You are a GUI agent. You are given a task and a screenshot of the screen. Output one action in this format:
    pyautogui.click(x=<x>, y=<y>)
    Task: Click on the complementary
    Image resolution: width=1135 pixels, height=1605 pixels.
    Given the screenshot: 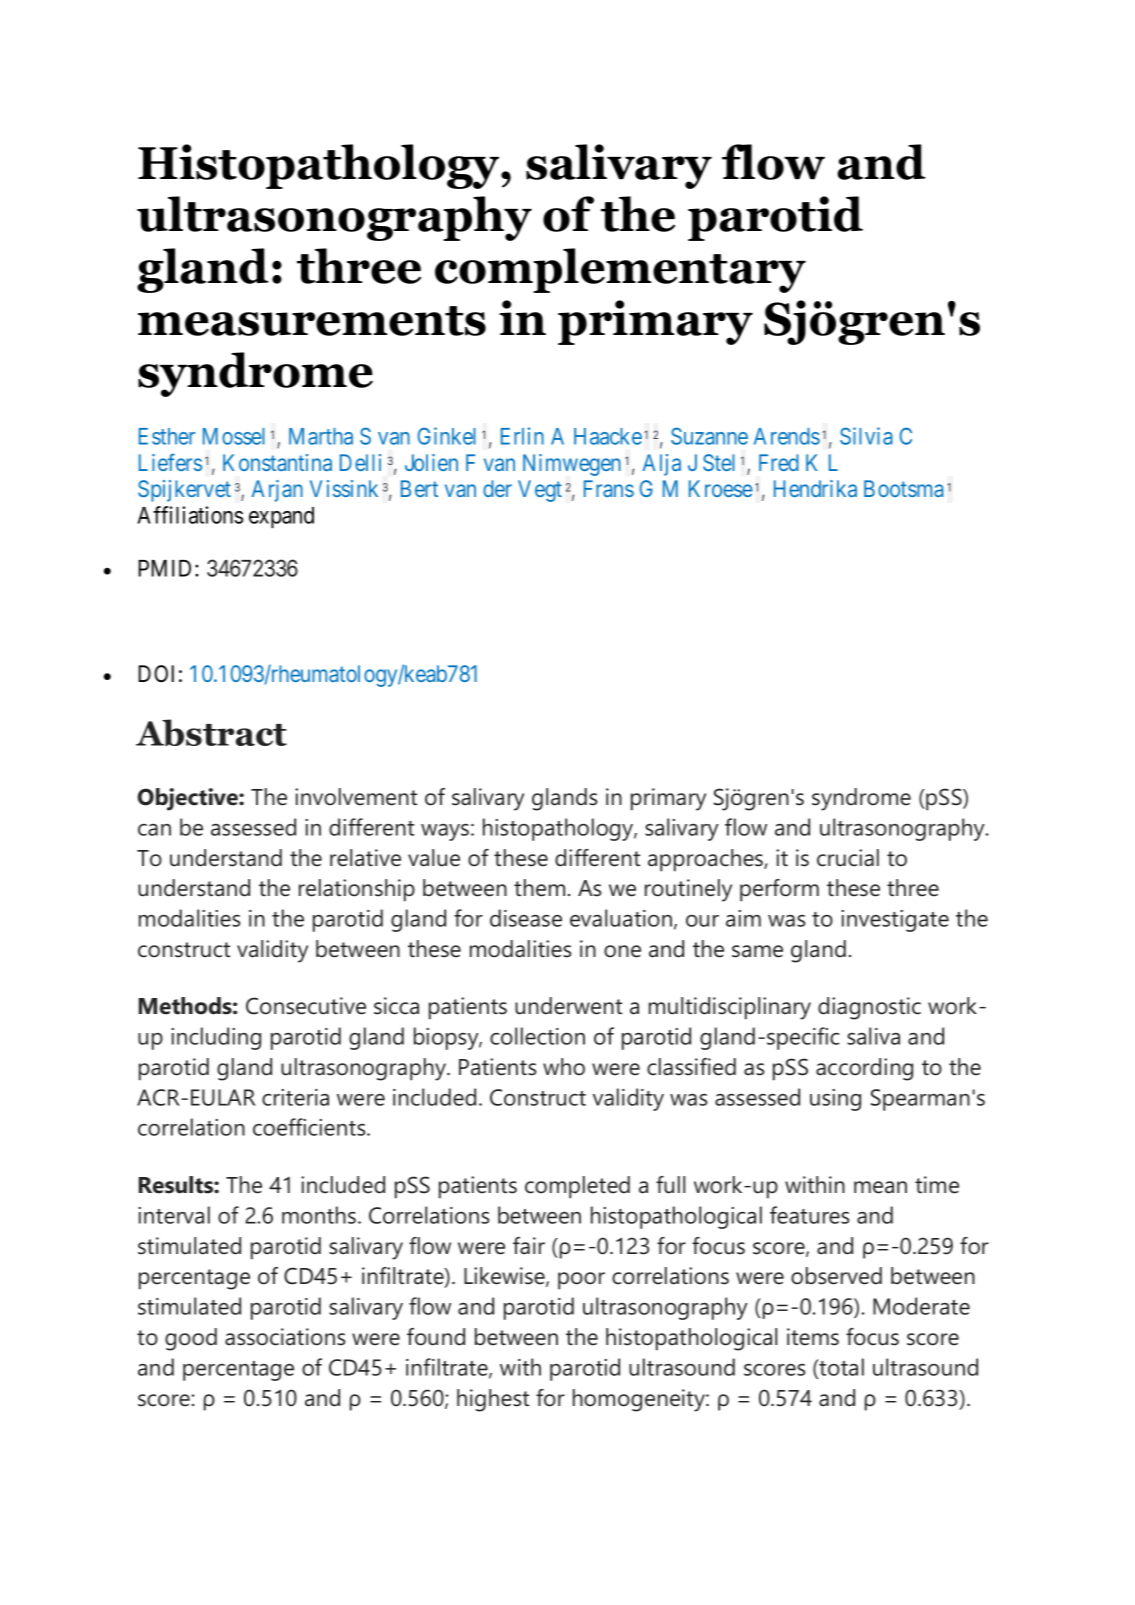 What is the action you would take?
    pyautogui.click(x=620, y=270)
